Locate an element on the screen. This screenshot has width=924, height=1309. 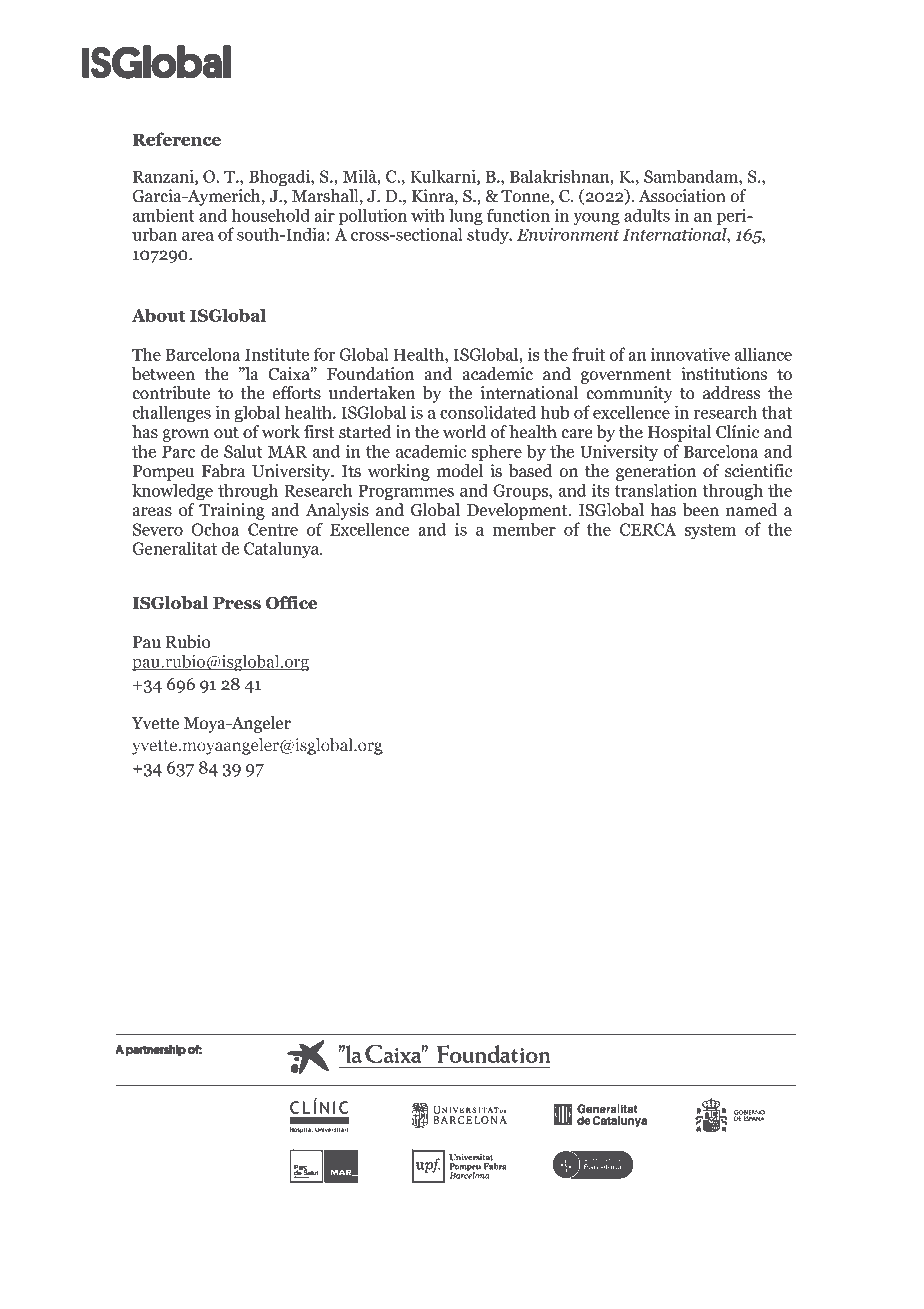
institutions is located at coordinates (724, 374).
